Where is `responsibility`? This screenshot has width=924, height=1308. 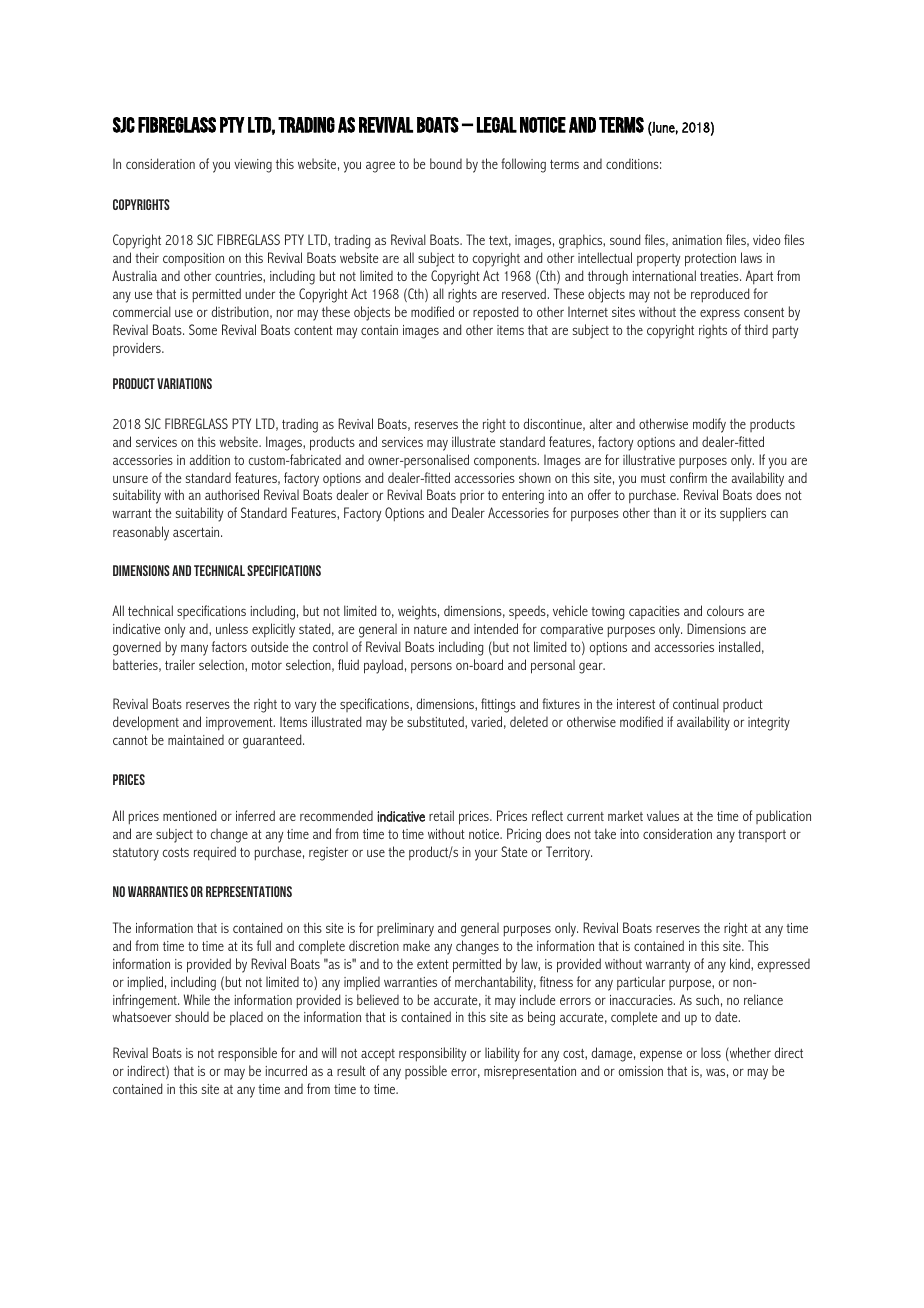 responsibility is located at coordinates (432, 1054).
